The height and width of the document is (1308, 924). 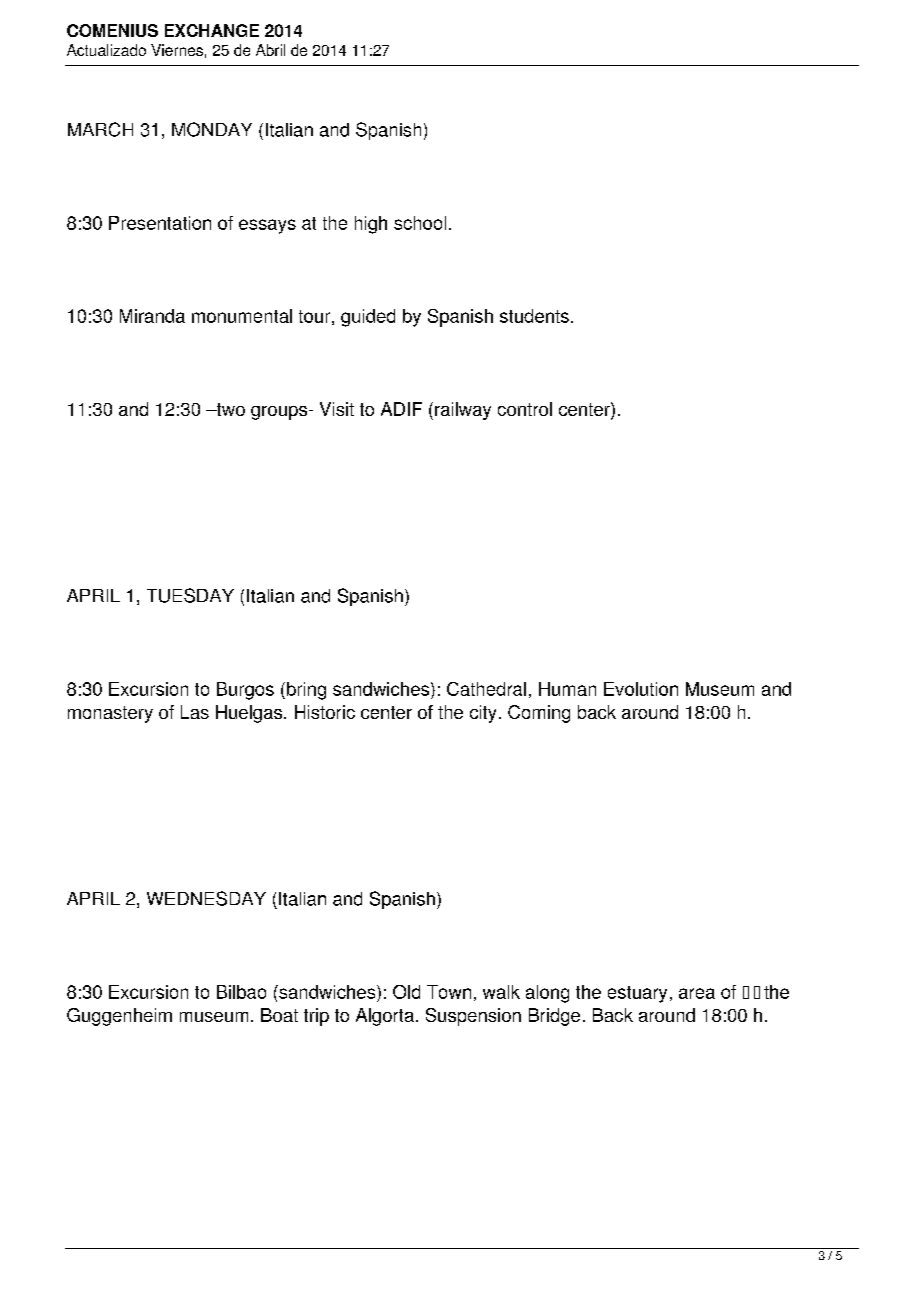 What do you see at coordinates (534, 316) in the document?
I see `students` at bounding box center [534, 316].
